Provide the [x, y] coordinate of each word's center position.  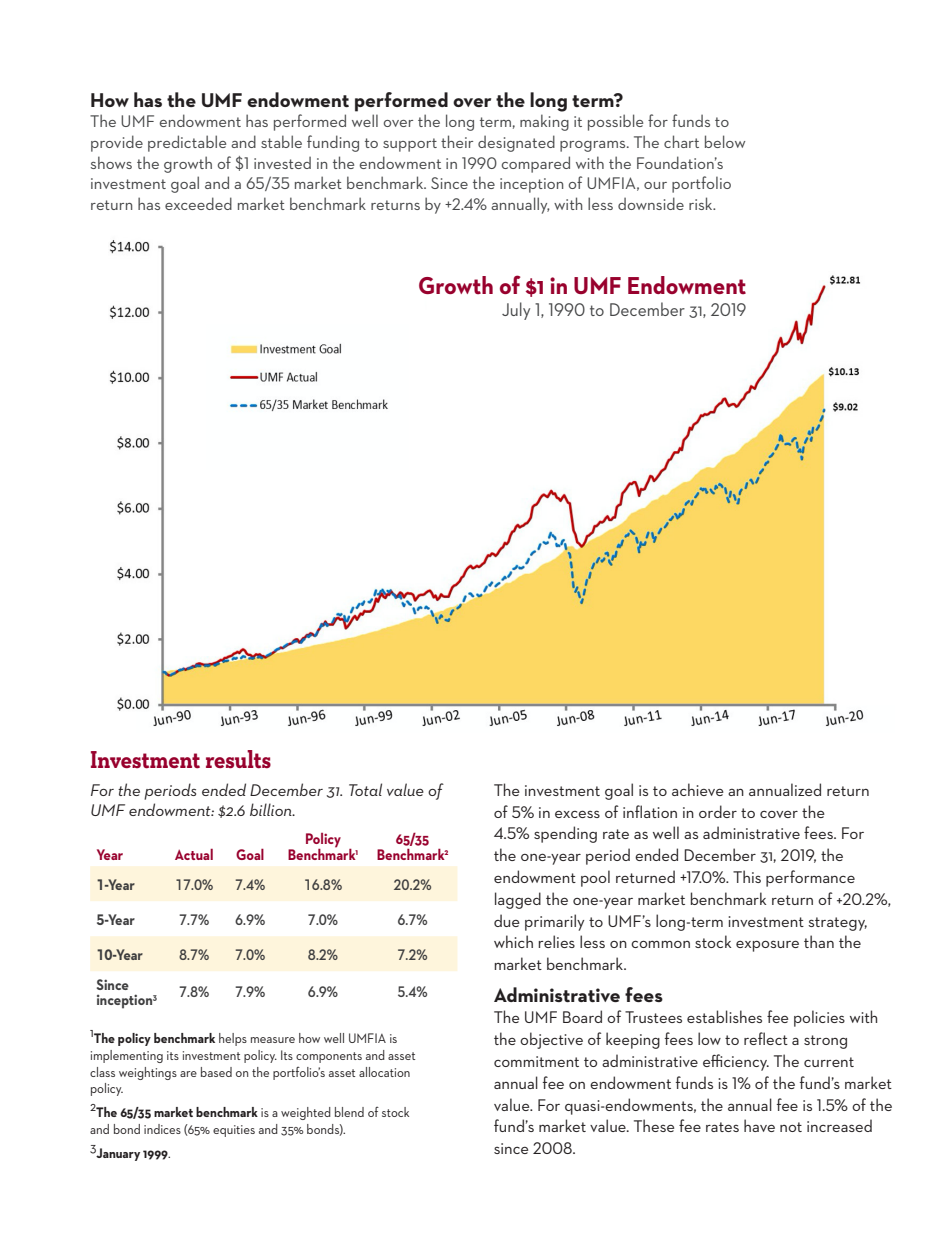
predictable [187, 143]
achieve [698, 789]
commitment [536, 1061]
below [725, 141]
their [457, 141]
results [238, 759]
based [216, 1072]
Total [365, 789]
